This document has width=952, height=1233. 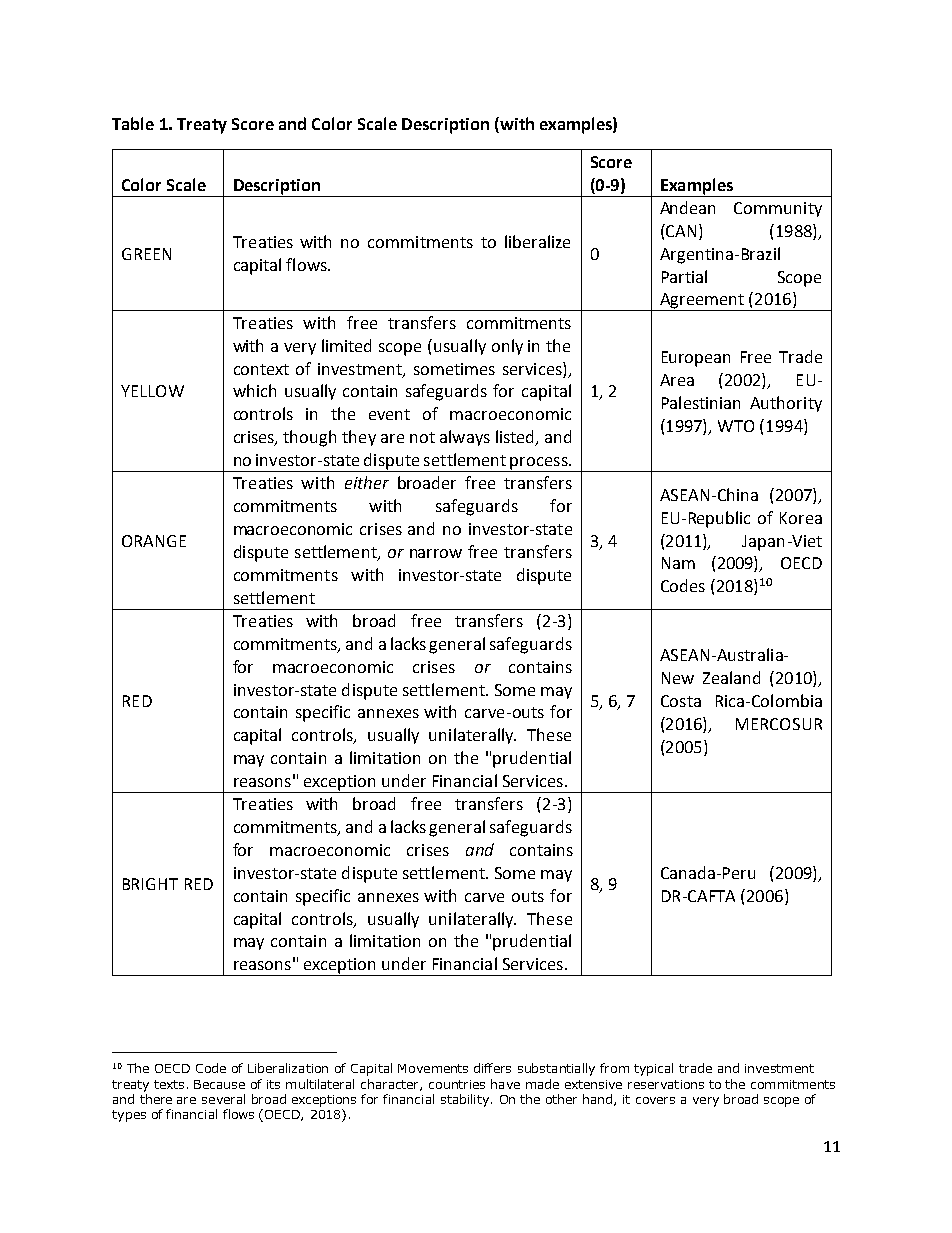 I want to click on Area, so click(x=677, y=380).
